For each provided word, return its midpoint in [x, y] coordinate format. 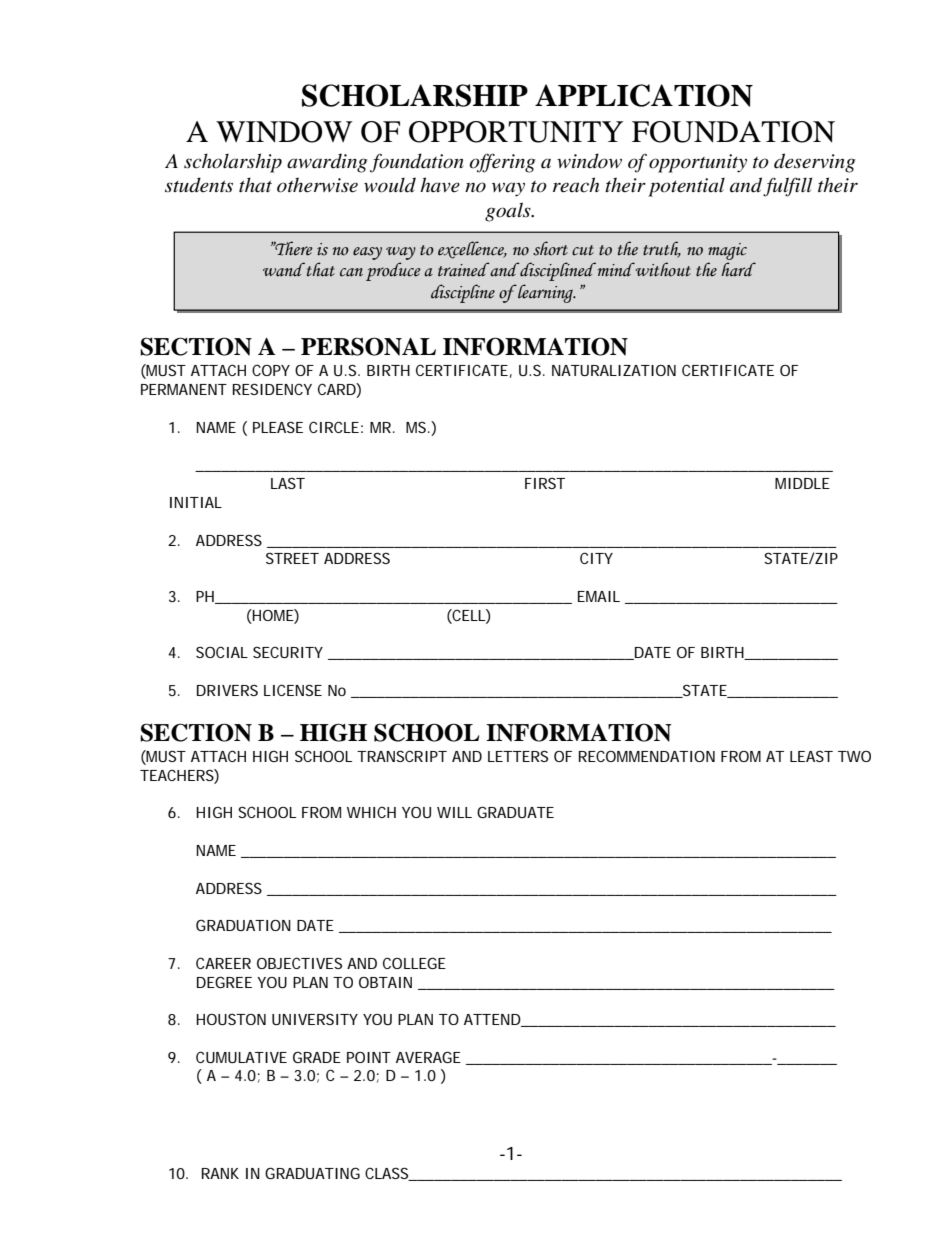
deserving [814, 163]
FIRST [545, 483]
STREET [292, 558]
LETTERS [518, 756]
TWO [854, 756]
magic [727, 251]
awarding [327, 163]
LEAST [811, 756]
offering [502, 163]
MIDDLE [802, 483]
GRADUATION [243, 925]
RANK [220, 1173]
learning [546, 293]
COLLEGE [414, 963]
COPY [271, 370]
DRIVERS [227, 690]
